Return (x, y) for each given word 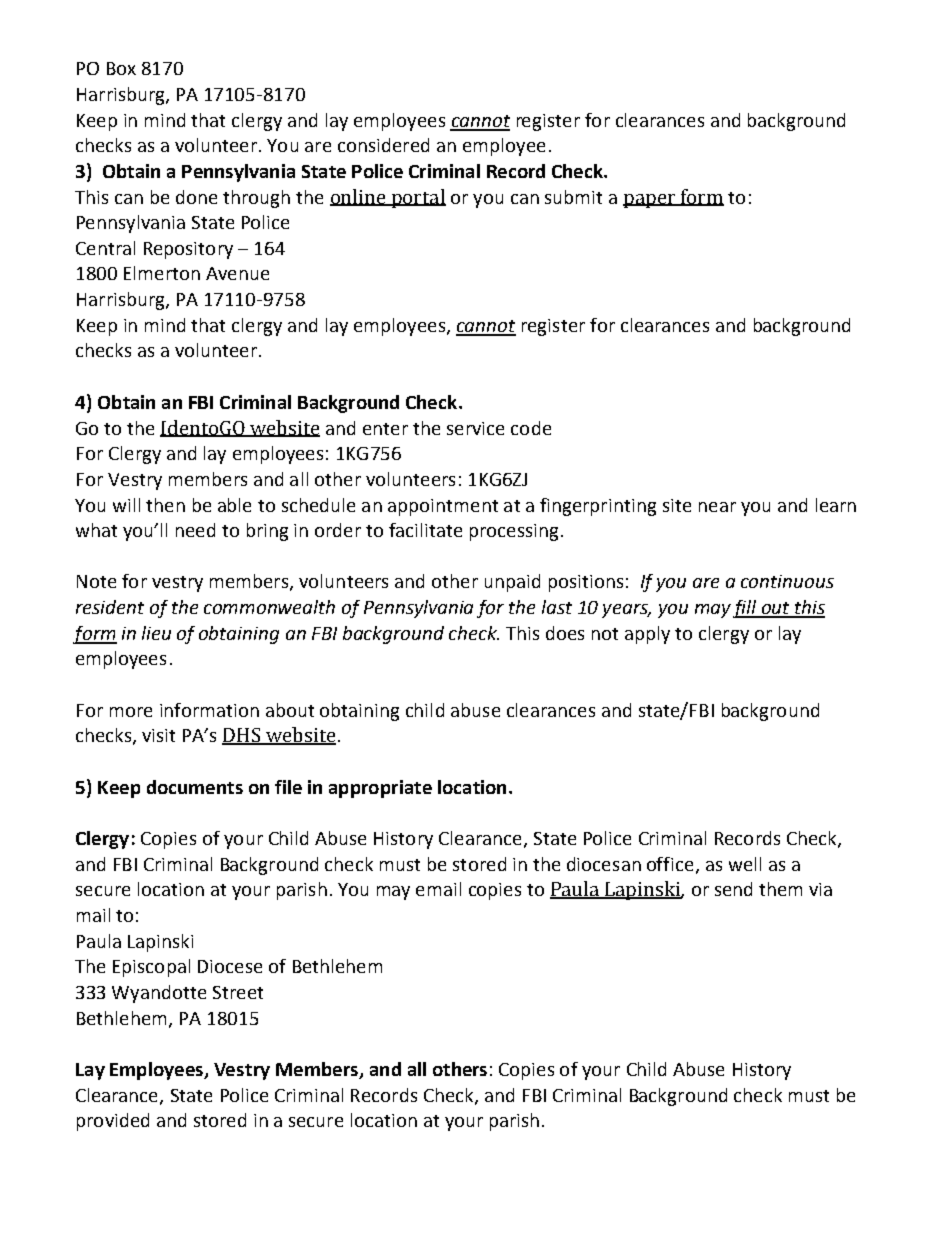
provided (113, 1122)
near (717, 507)
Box (121, 68)
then (165, 505)
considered (383, 145)
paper (650, 201)
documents (195, 787)
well (745, 864)
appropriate (380, 789)
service (475, 428)
